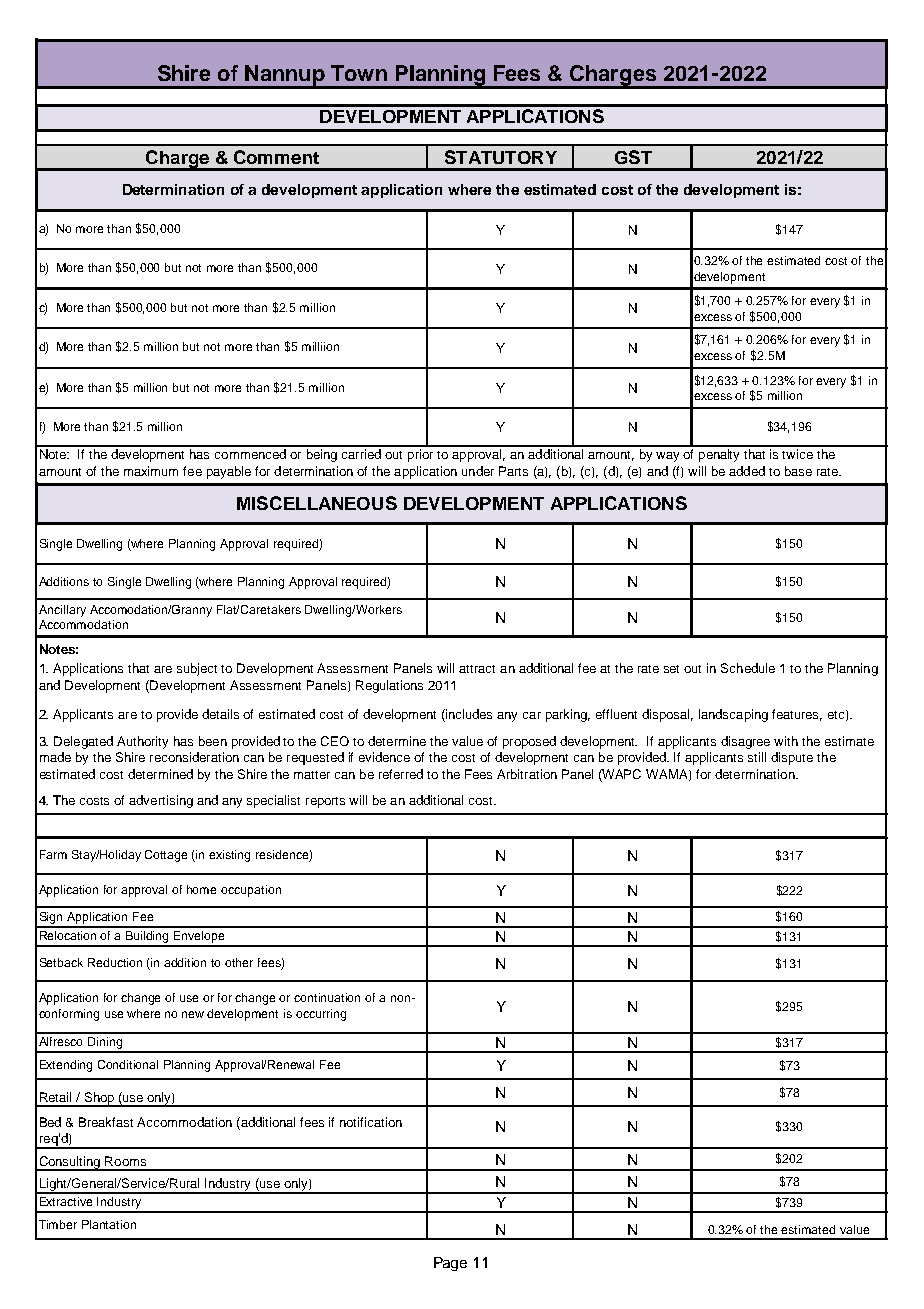  I want to click on STATUTORY, so click(501, 157).
